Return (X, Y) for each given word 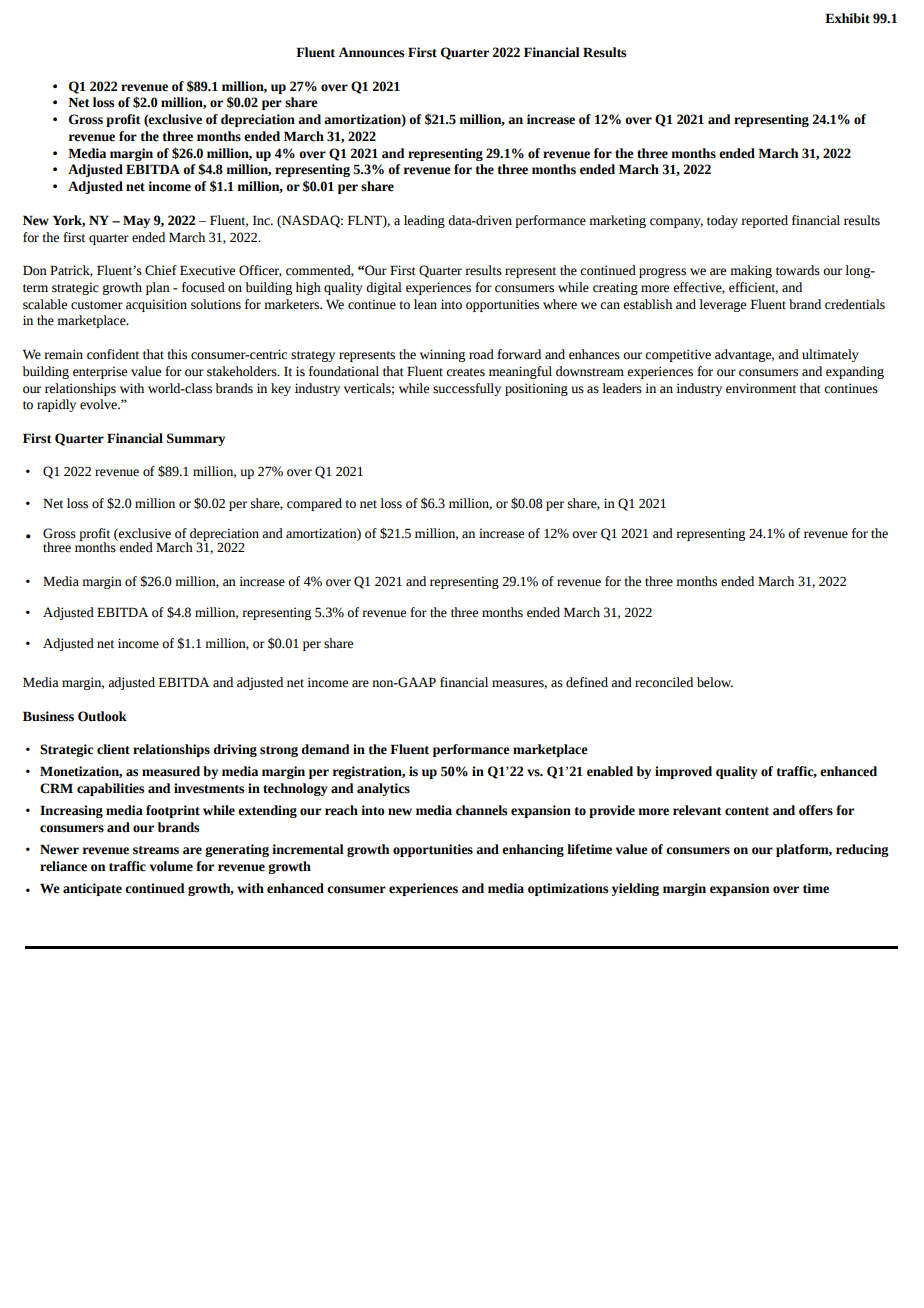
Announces (371, 52)
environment (761, 388)
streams (156, 850)
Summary (196, 439)
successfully (467, 389)
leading (424, 221)
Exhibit (847, 18)
